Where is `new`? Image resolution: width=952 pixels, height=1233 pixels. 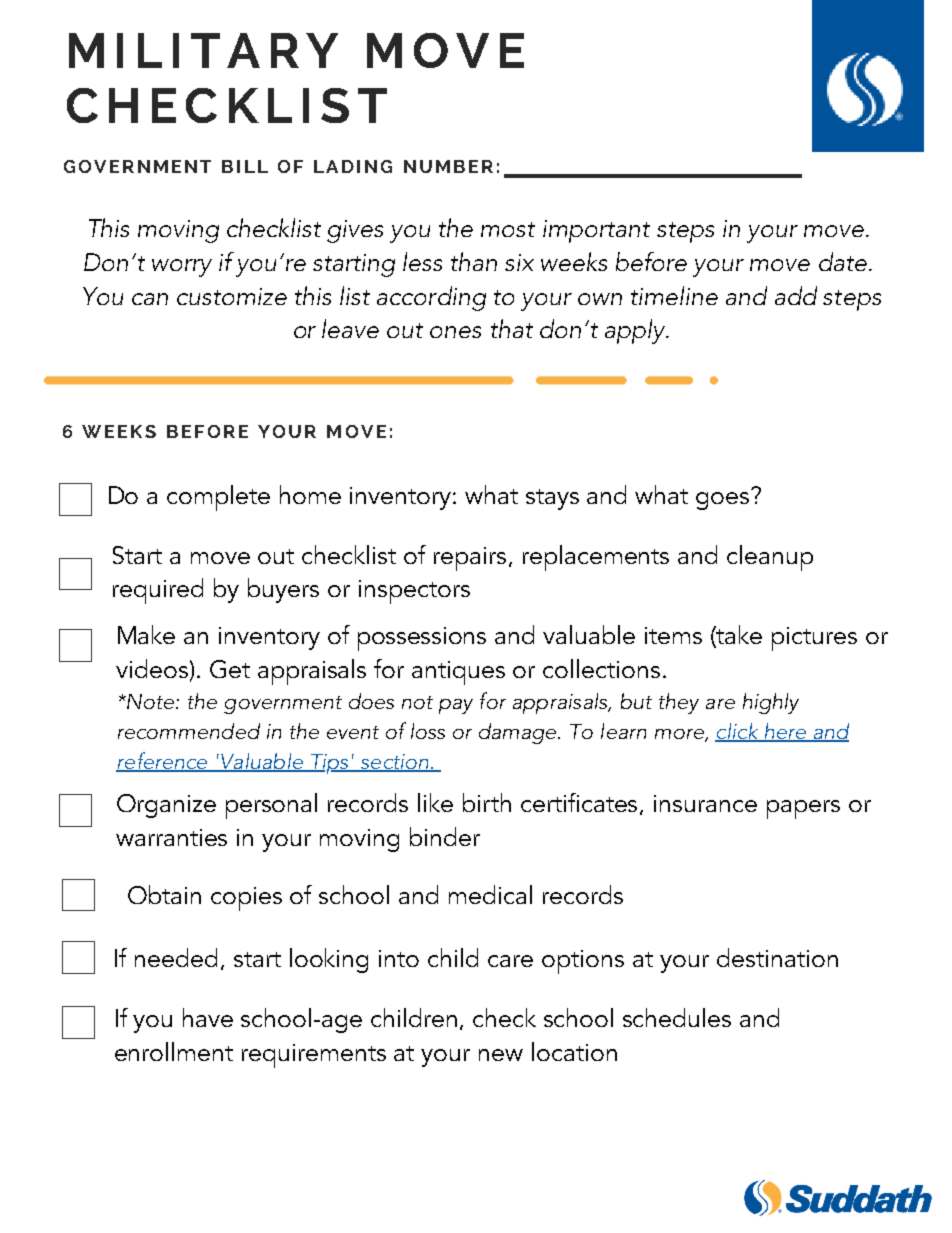
new is located at coordinates (501, 1055).
